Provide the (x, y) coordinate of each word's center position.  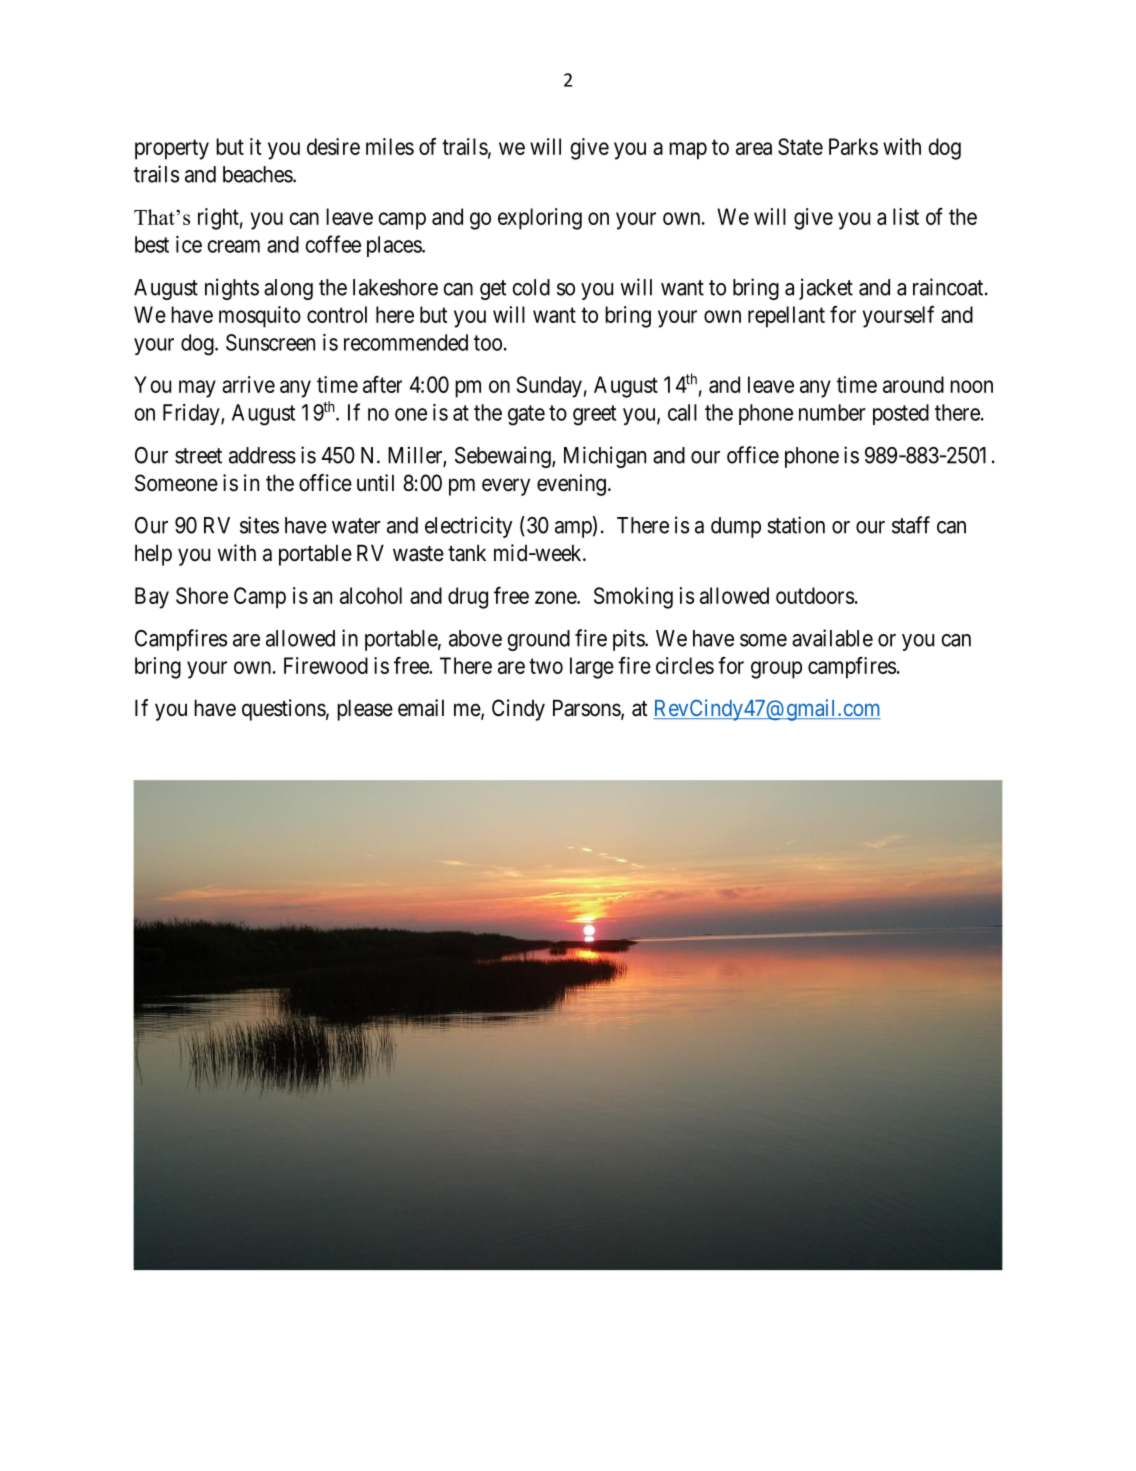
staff (911, 525)
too (488, 343)
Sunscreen (270, 342)
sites (259, 525)
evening (571, 485)
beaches (258, 174)
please (365, 710)
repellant (786, 317)
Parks (853, 146)
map (688, 151)
